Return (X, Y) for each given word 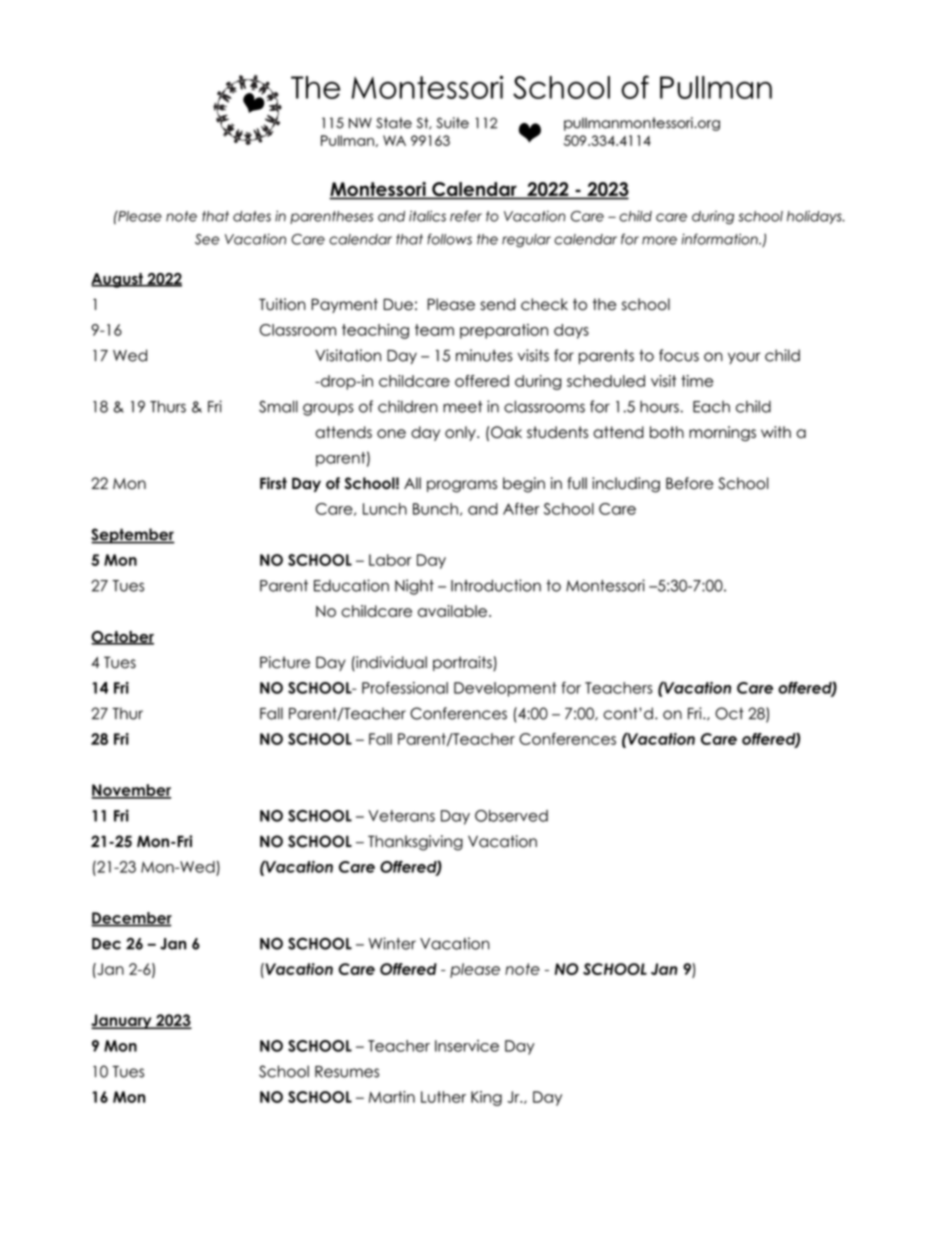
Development (505, 689)
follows (449, 239)
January (122, 1021)
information (720, 239)
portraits (463, 663)
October (122, 638)
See (207, 239)
